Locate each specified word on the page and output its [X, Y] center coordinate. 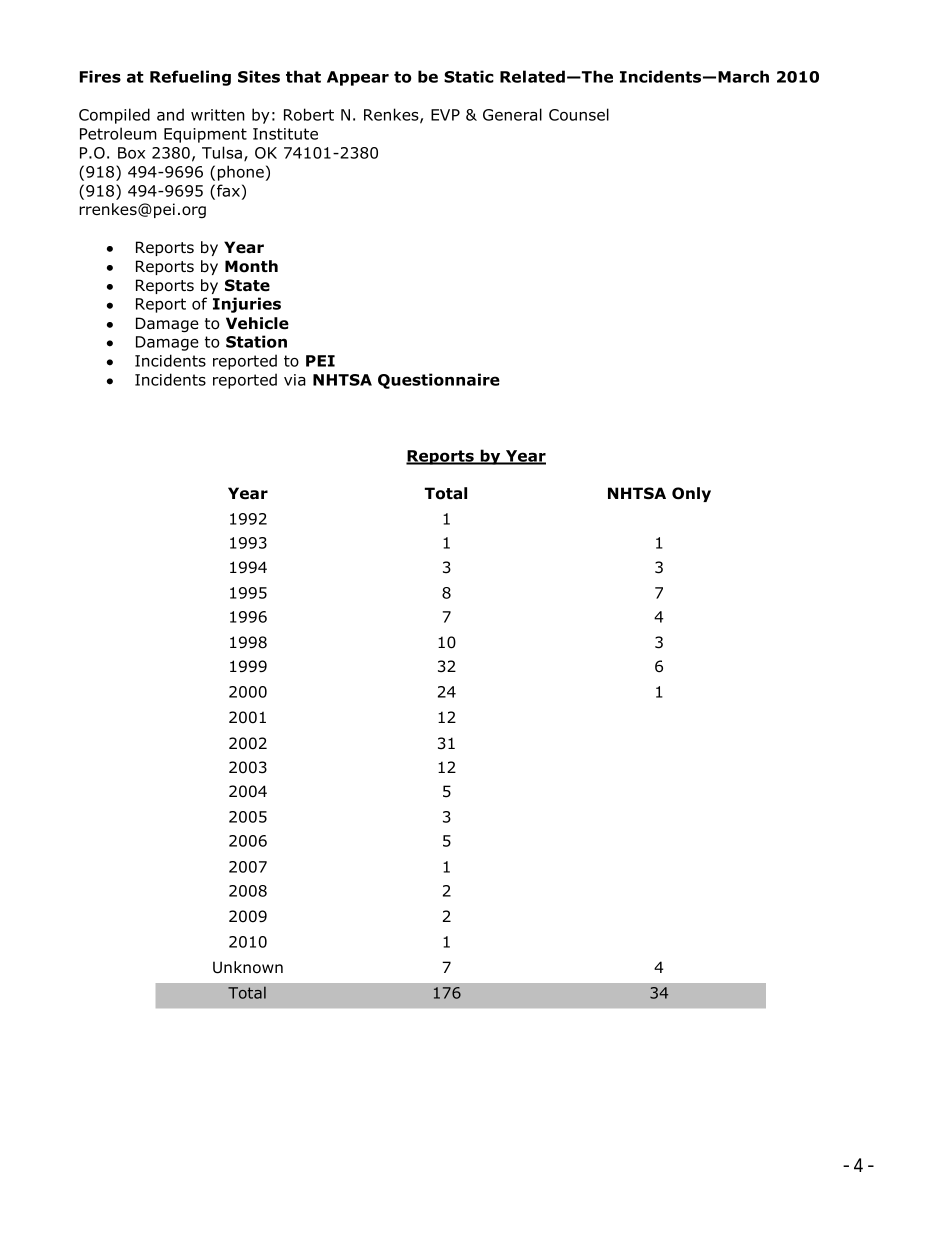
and [170, 114]
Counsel [579, 114]
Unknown [248, 967]
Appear [358, 78]
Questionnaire [439, 381]
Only [691, 494]
